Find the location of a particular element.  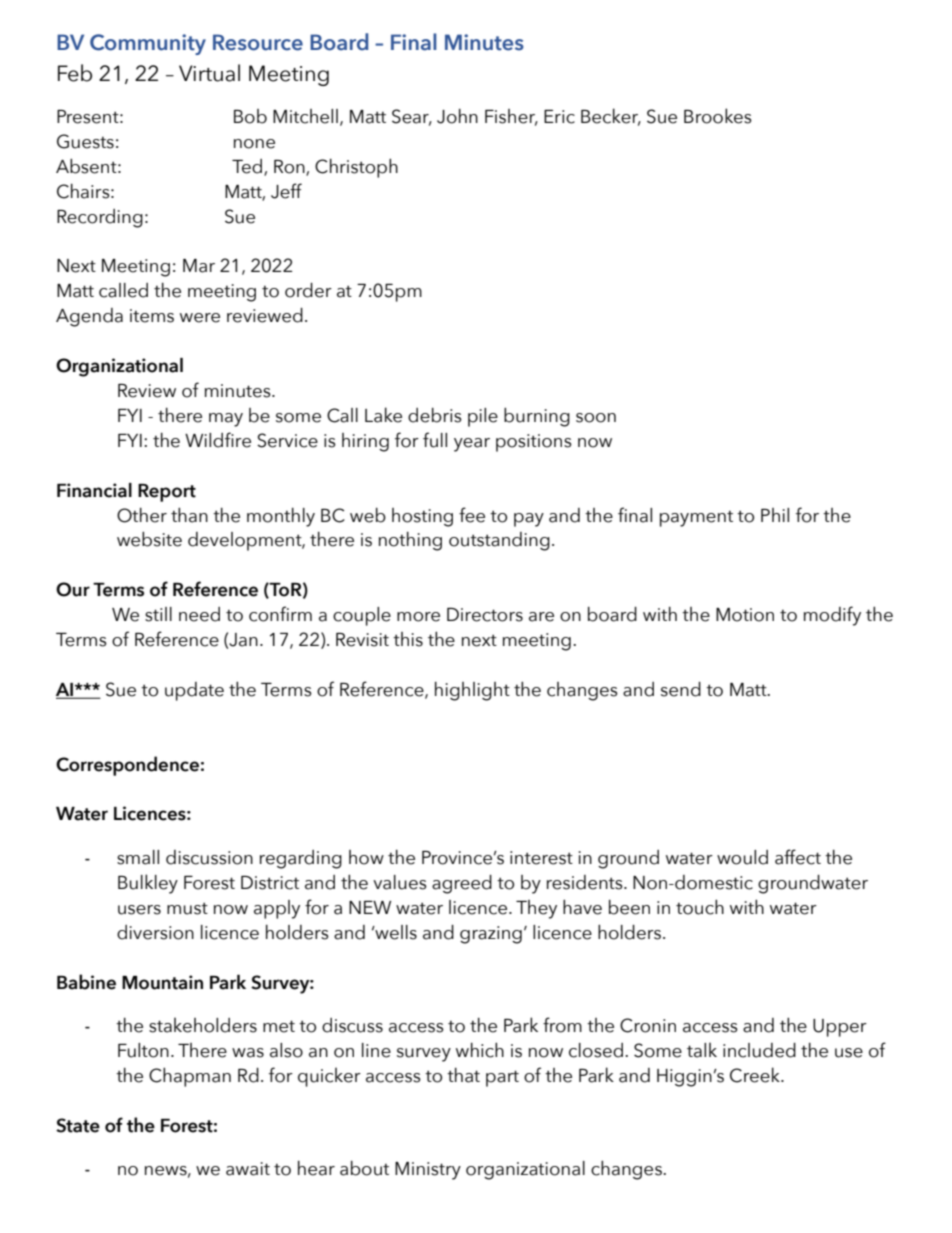

Chapman is located at coordinates (190, 1077).
